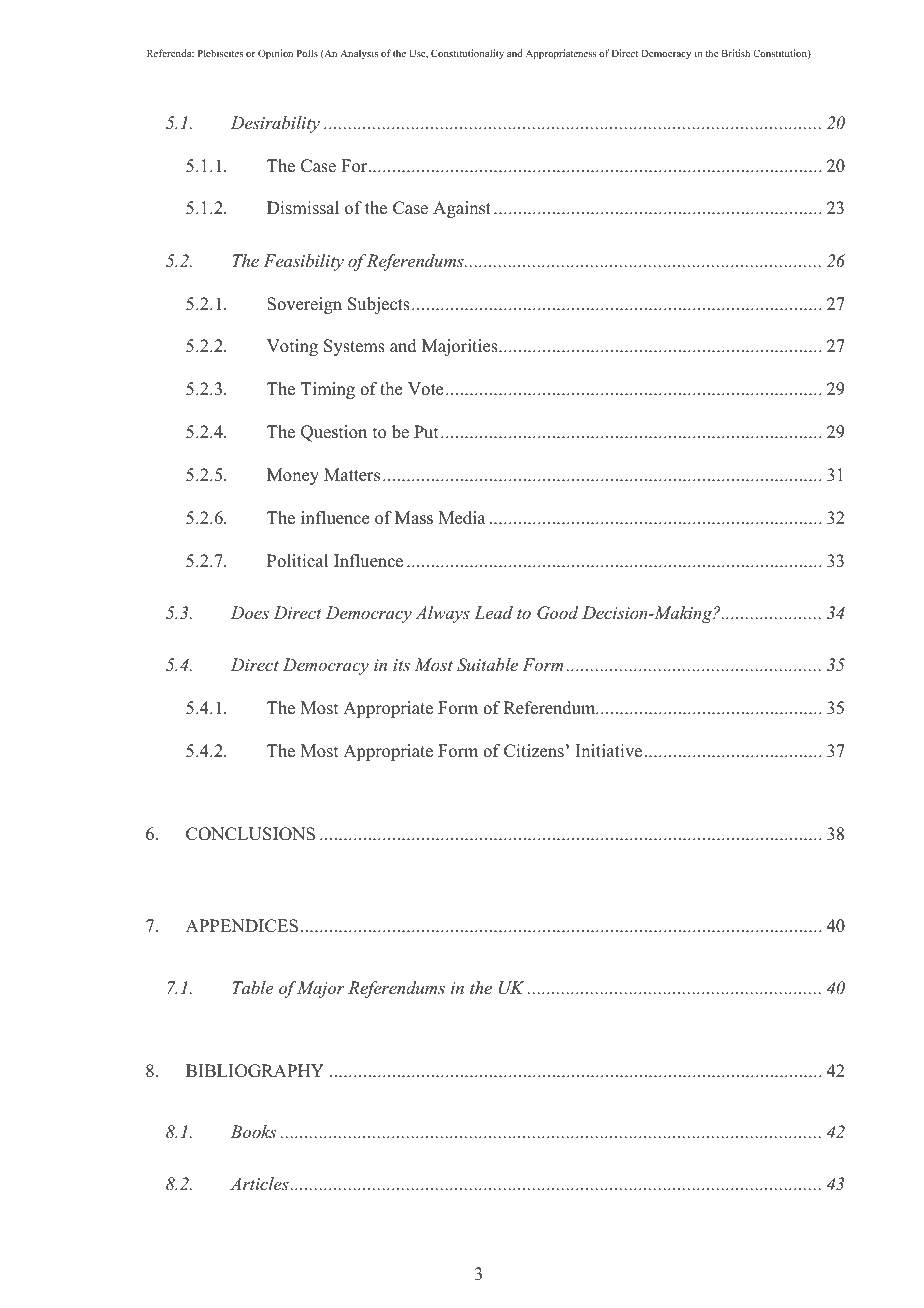 The height and width of the image is (1308, 924). I want to click on CONCLUSIONS, so click(250, 834).
